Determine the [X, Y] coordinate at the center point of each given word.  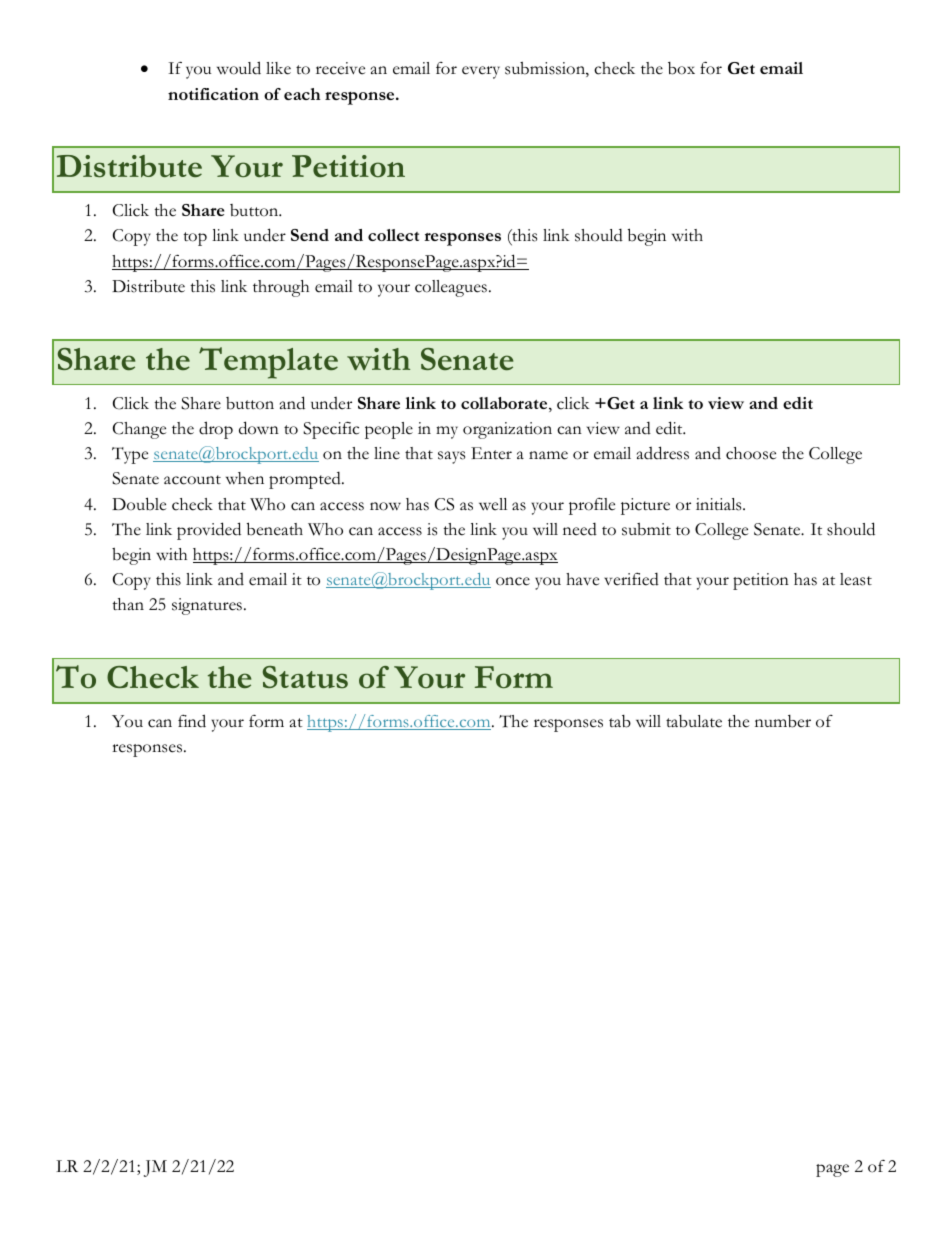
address [663, 453]
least [856, 579]
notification [213, 94]
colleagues [451, 288]
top [195, 239]
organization [507, 430]
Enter [491, 453]
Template [268, 363]
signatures [207, 606]
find [192, 721]
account [192, 480]
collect [393, 235]
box [681, 68]
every [481, 72]
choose [751, 453]
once [513, 581]
